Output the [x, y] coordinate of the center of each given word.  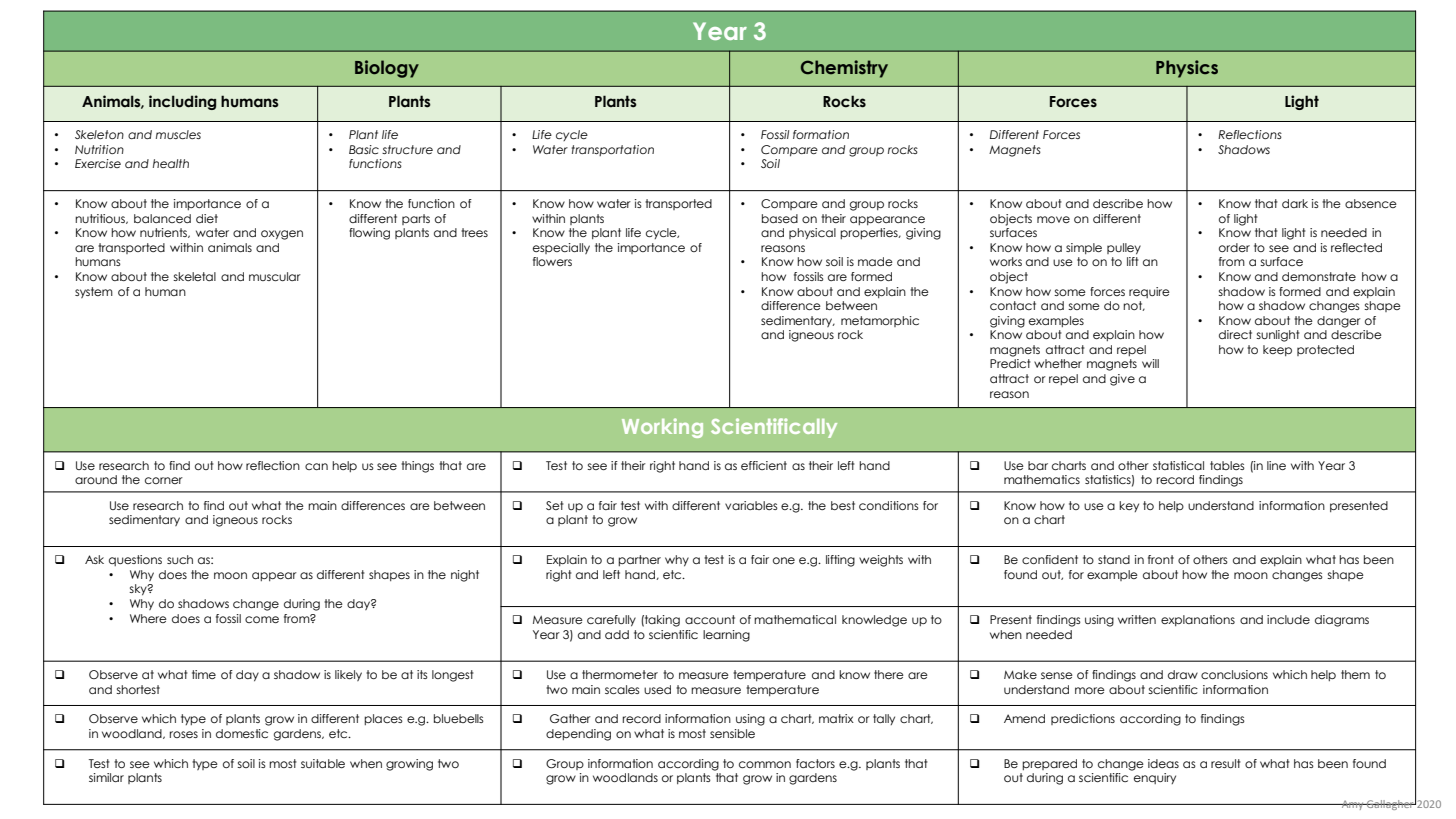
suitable [323, 763]
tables [1227, 465]
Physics [1187, 69]
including [182, 102]
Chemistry [844, 69]
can [316, 466]
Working [662, 428]
